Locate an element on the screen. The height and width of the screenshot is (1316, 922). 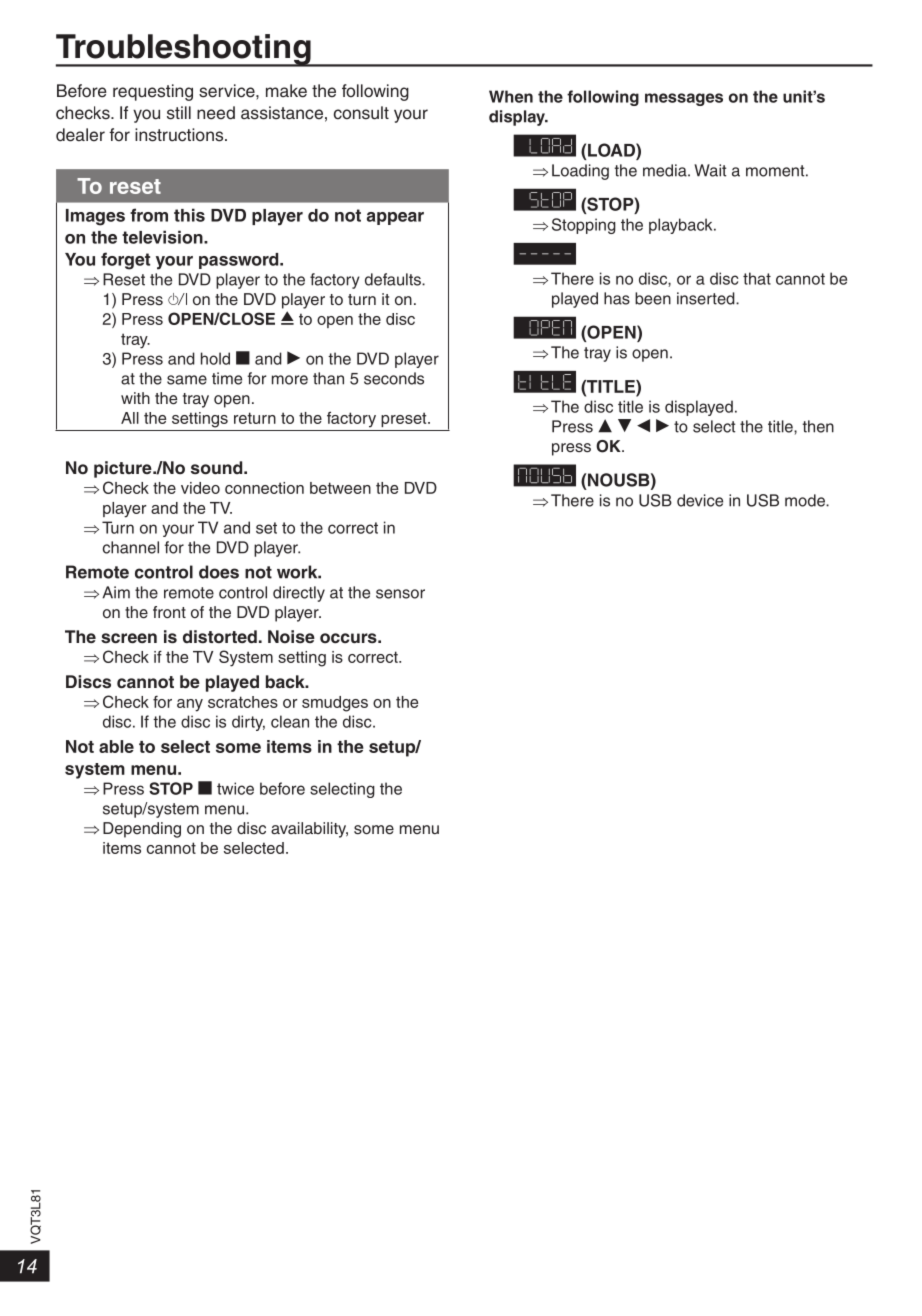
sensor is located at coordinates (400, 594).
